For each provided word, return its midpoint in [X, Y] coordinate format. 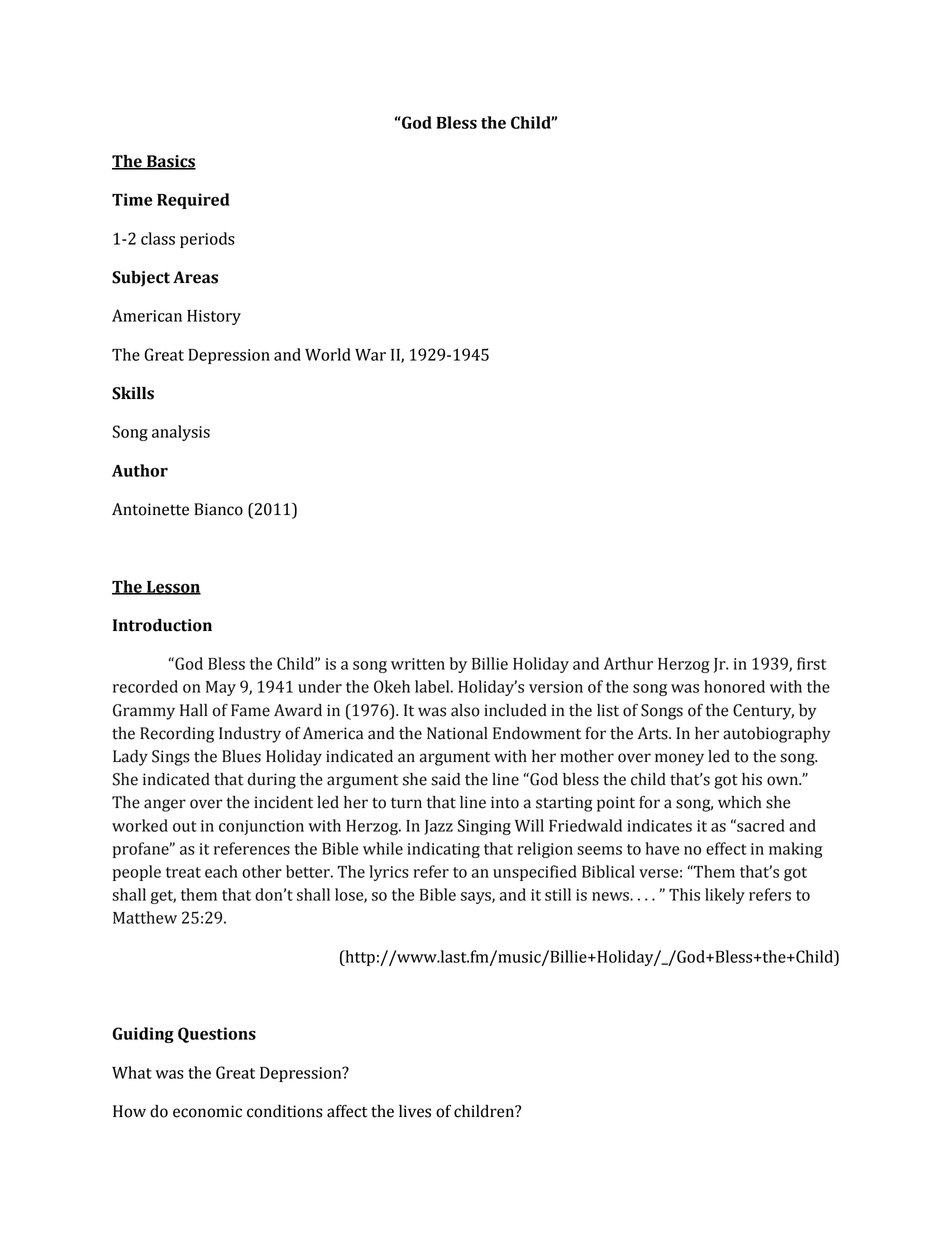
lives [415, 1111]
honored [734, 686]
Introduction [162, 625]
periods [207, 240]
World [328, 354]
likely [725, 896]
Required [193, 201]
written [418, 664]
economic [207, 1111]
